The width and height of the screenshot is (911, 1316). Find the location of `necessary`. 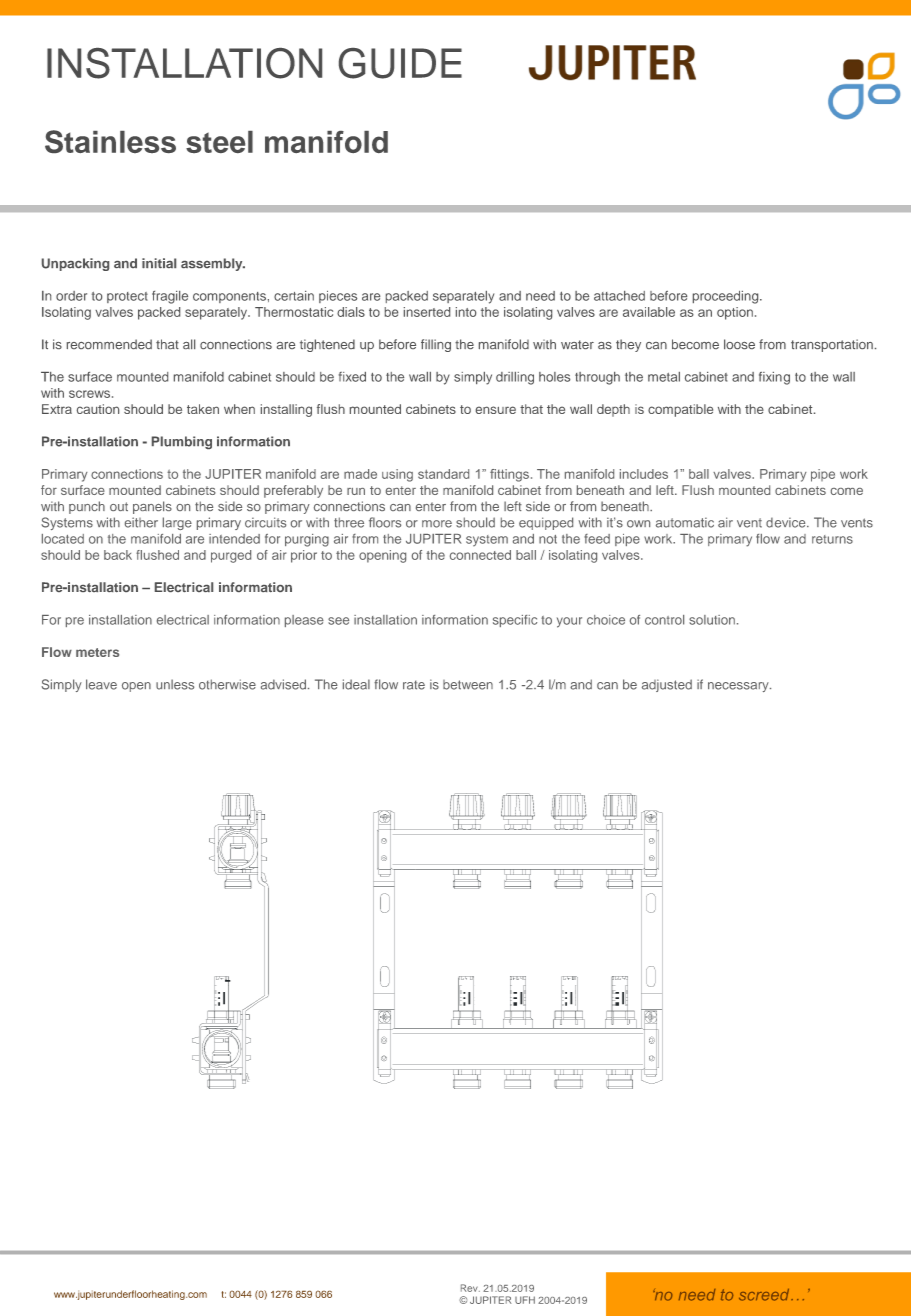

necessary is located at coordinates (739, 687).
